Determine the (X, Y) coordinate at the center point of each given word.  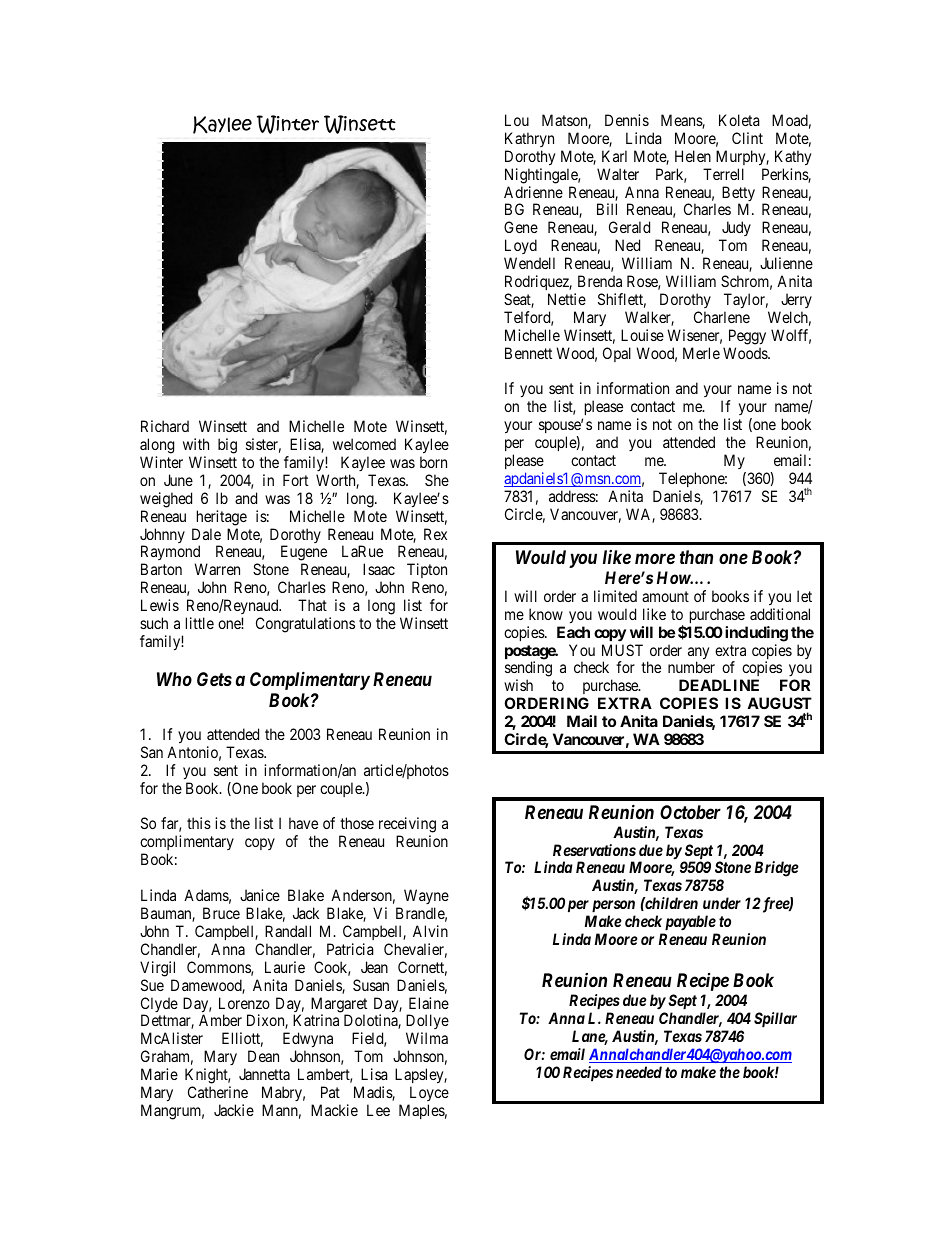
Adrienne (533, 192)
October (690, 812)
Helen (693, 156)
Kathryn (529, 139)
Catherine (218, 1092)
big (227, 446)
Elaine (429, 1003)
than (696, 557)
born (433, 462)
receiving (407, 826)
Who (174, 679)
